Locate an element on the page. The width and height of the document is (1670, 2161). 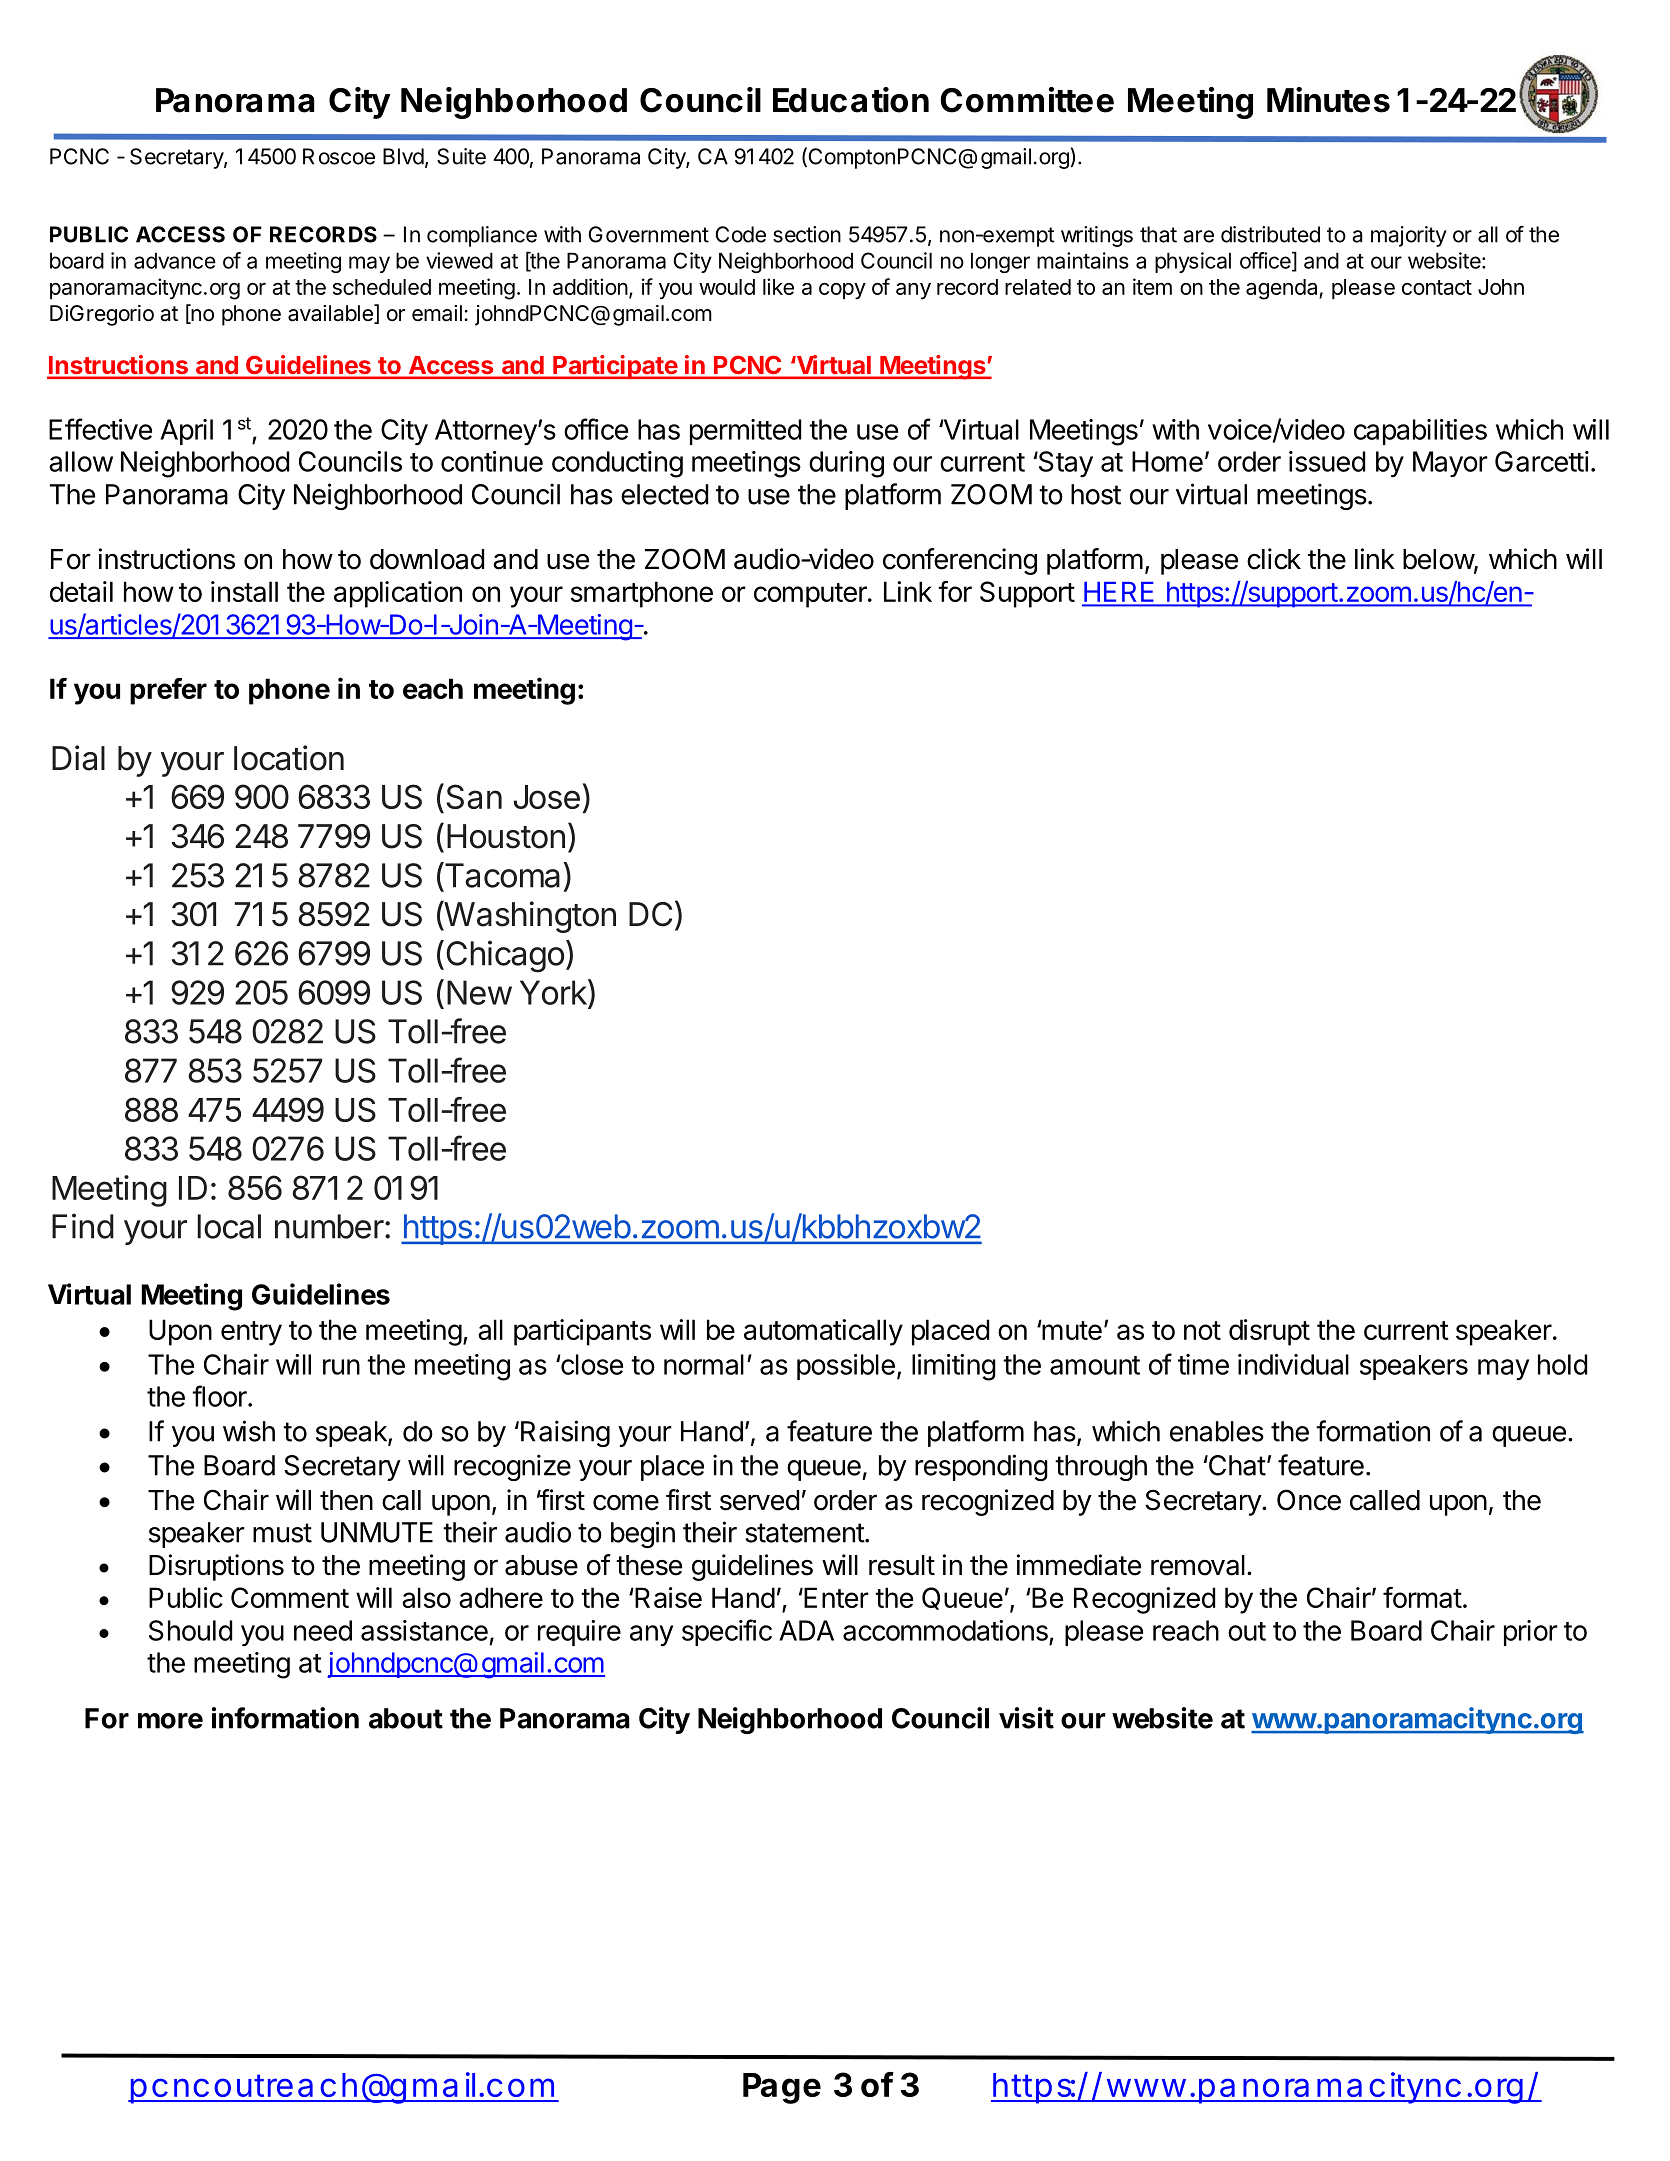
Should is located at coordinates (190, 1630).
